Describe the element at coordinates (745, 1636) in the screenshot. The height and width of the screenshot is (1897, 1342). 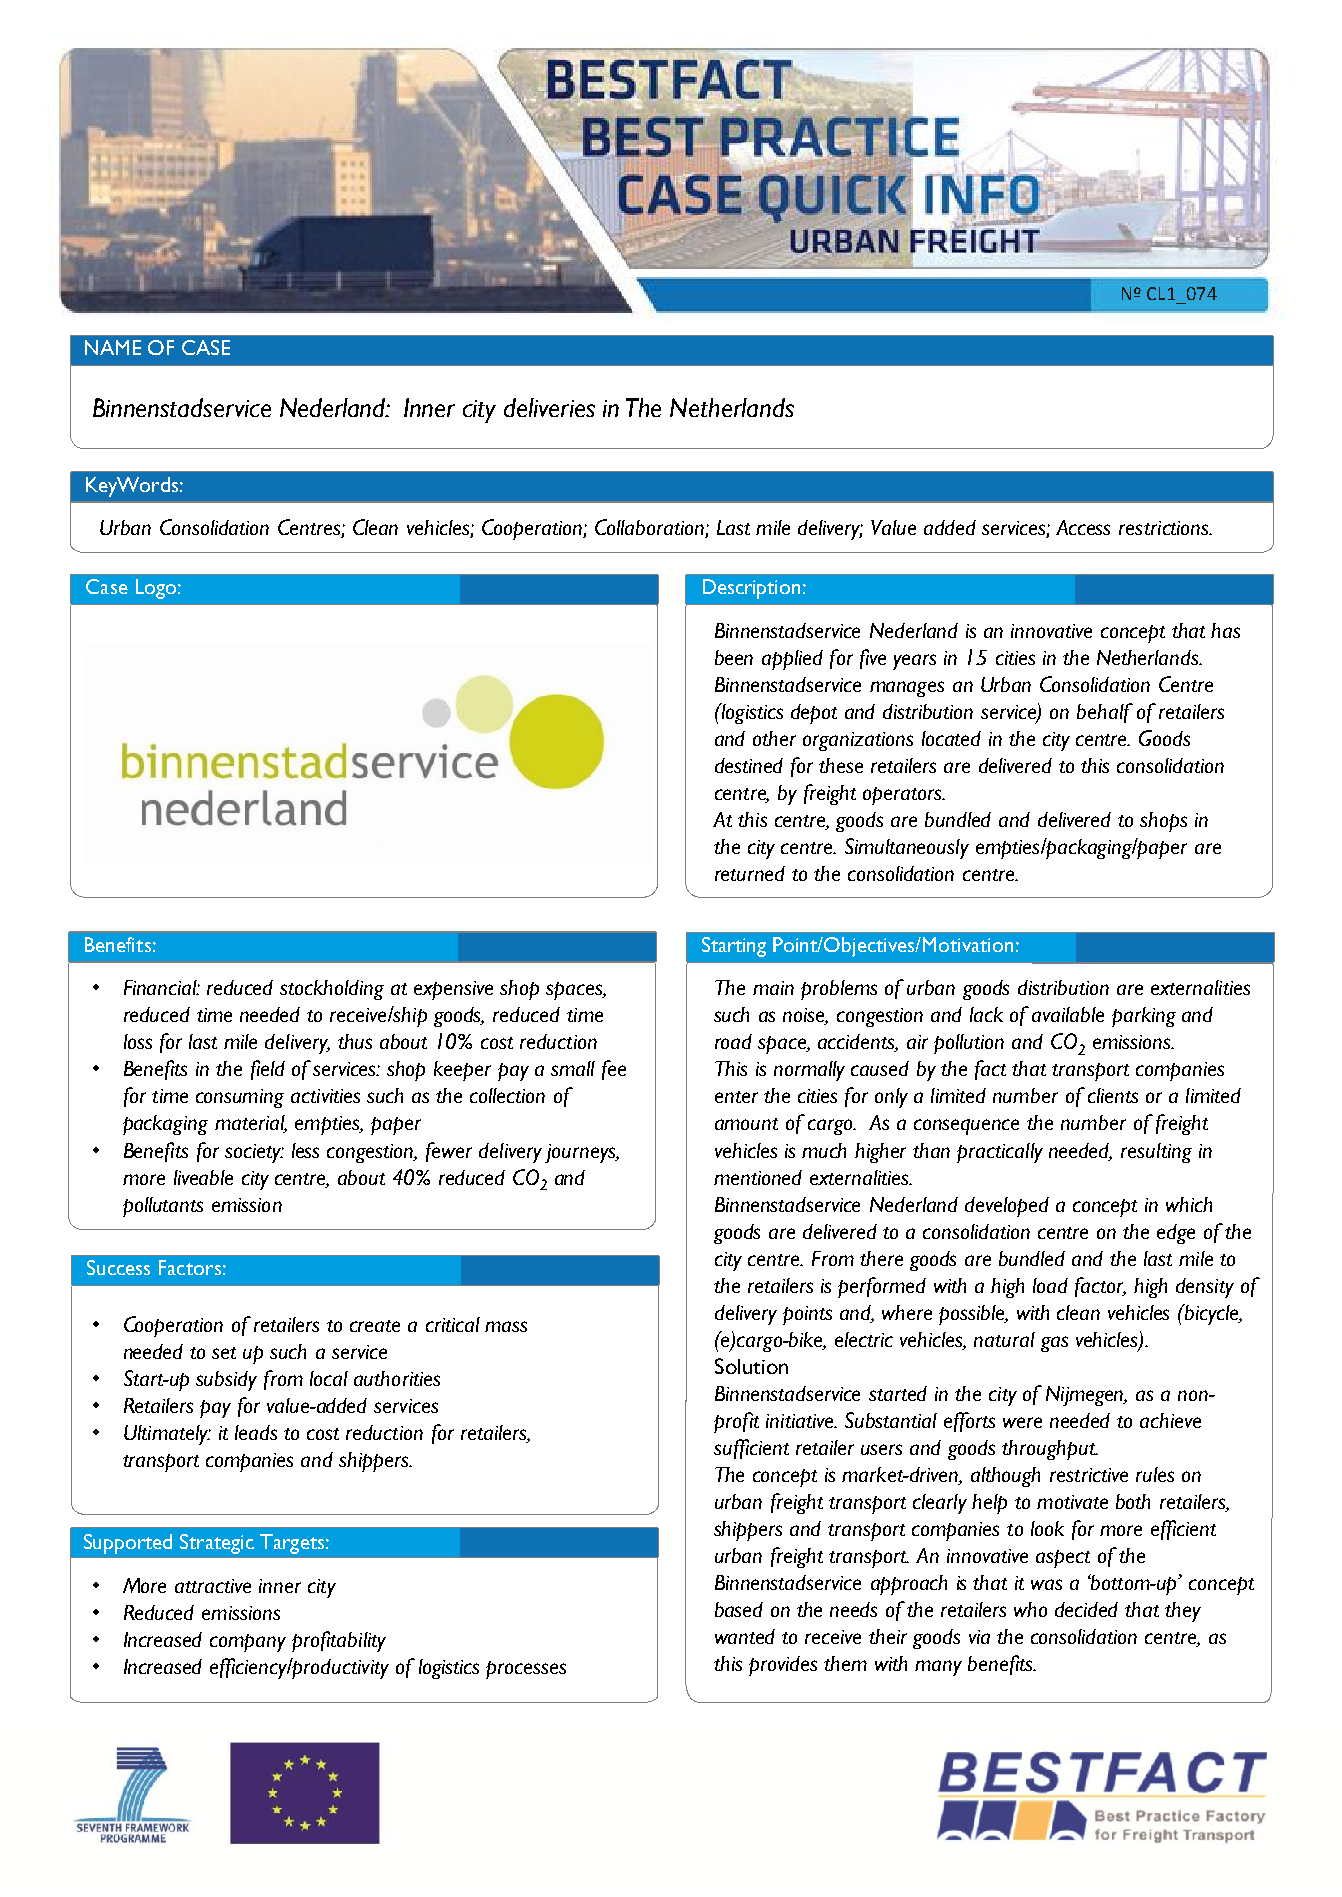
I see `wanted` at that location.
